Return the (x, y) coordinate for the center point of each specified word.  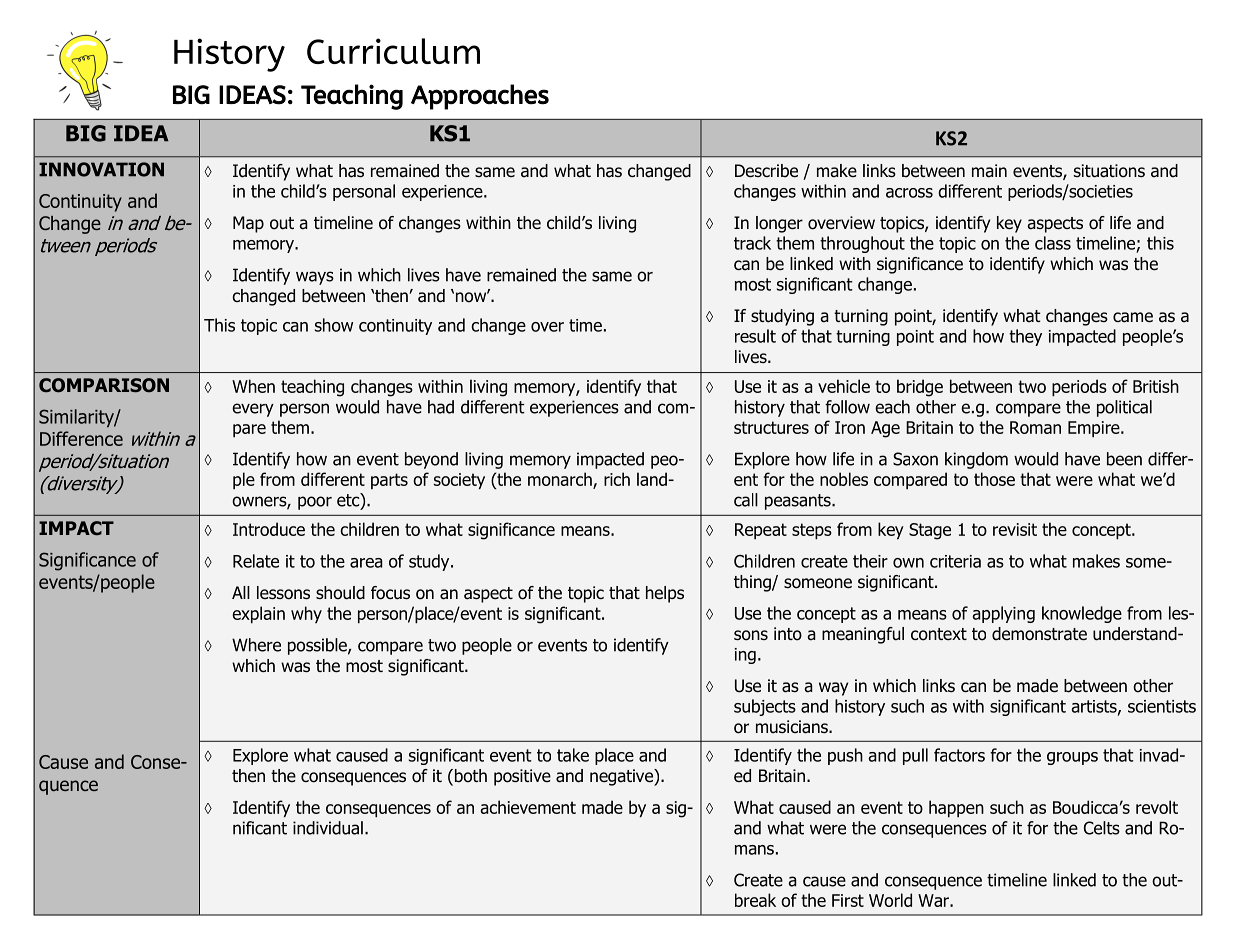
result (755, 336)
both (469, 777)
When (253, 386)
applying (1003, 614)
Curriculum (393, 51)
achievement (528, 807)
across (909, 193)
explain (258, 615)
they (1025, 337)
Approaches (480, 97)
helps (665, 594)
